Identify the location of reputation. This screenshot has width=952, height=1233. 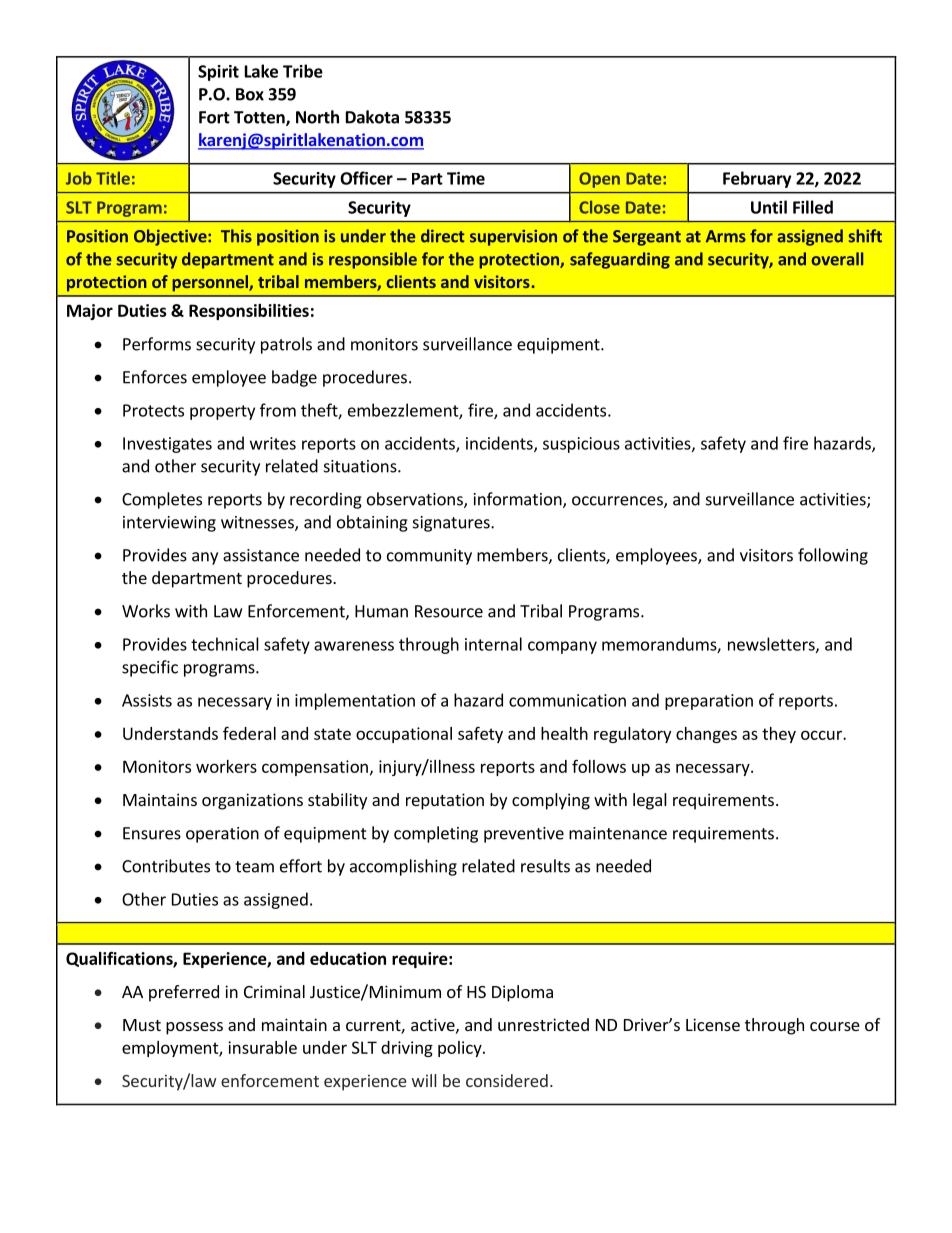
(445, 801).
